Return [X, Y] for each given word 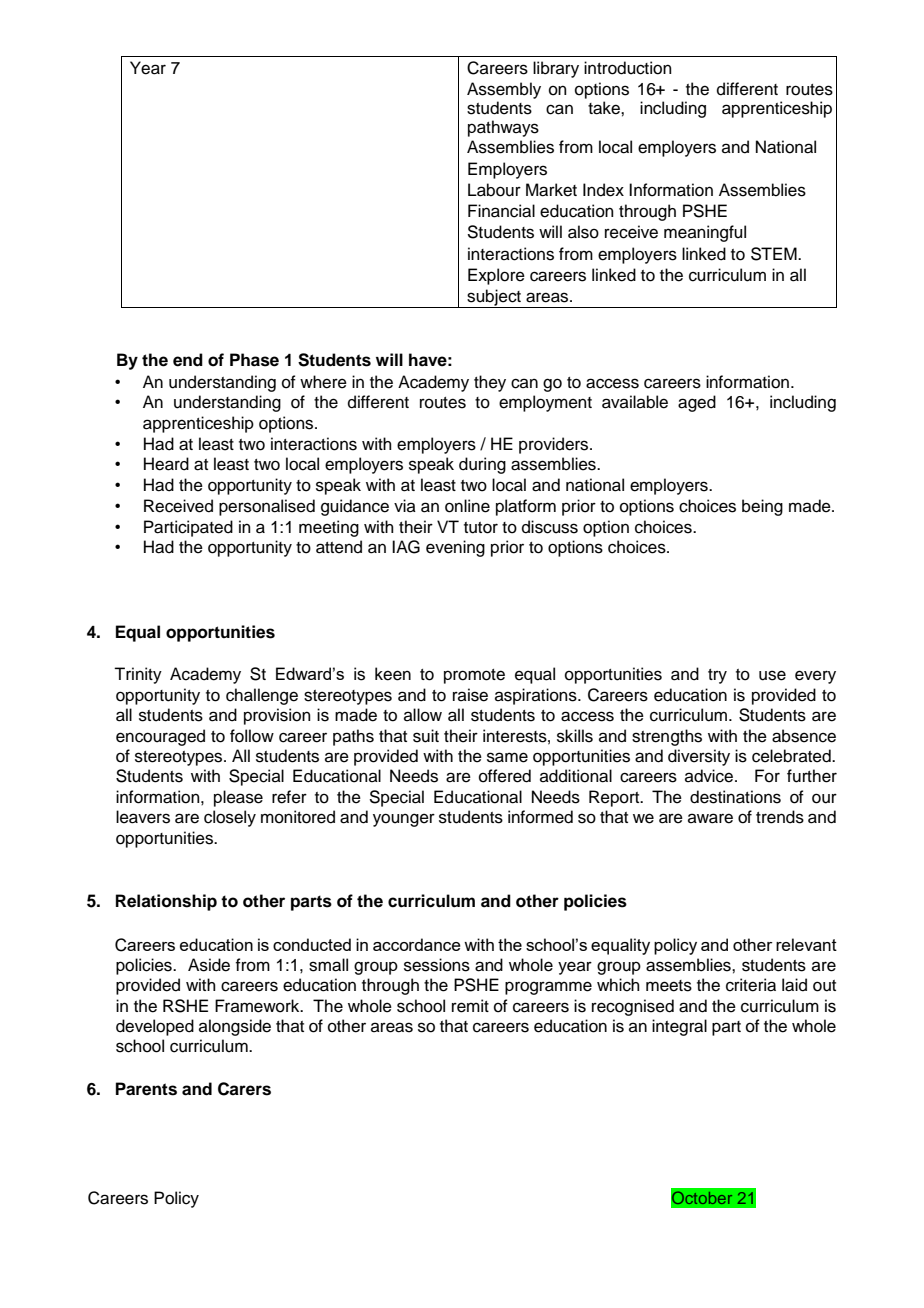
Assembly [504, 90]
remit [470, 1006]
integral [679, 1027]
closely [230, 818]
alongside [235, 1027]
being [762, 507]
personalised [267, 507]
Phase [254, 360]
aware [710, 818]
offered [505, 776]
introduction [628, 68]
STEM [775, 254]
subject [494, 298]
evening [455, 548]
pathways [503, 128]
